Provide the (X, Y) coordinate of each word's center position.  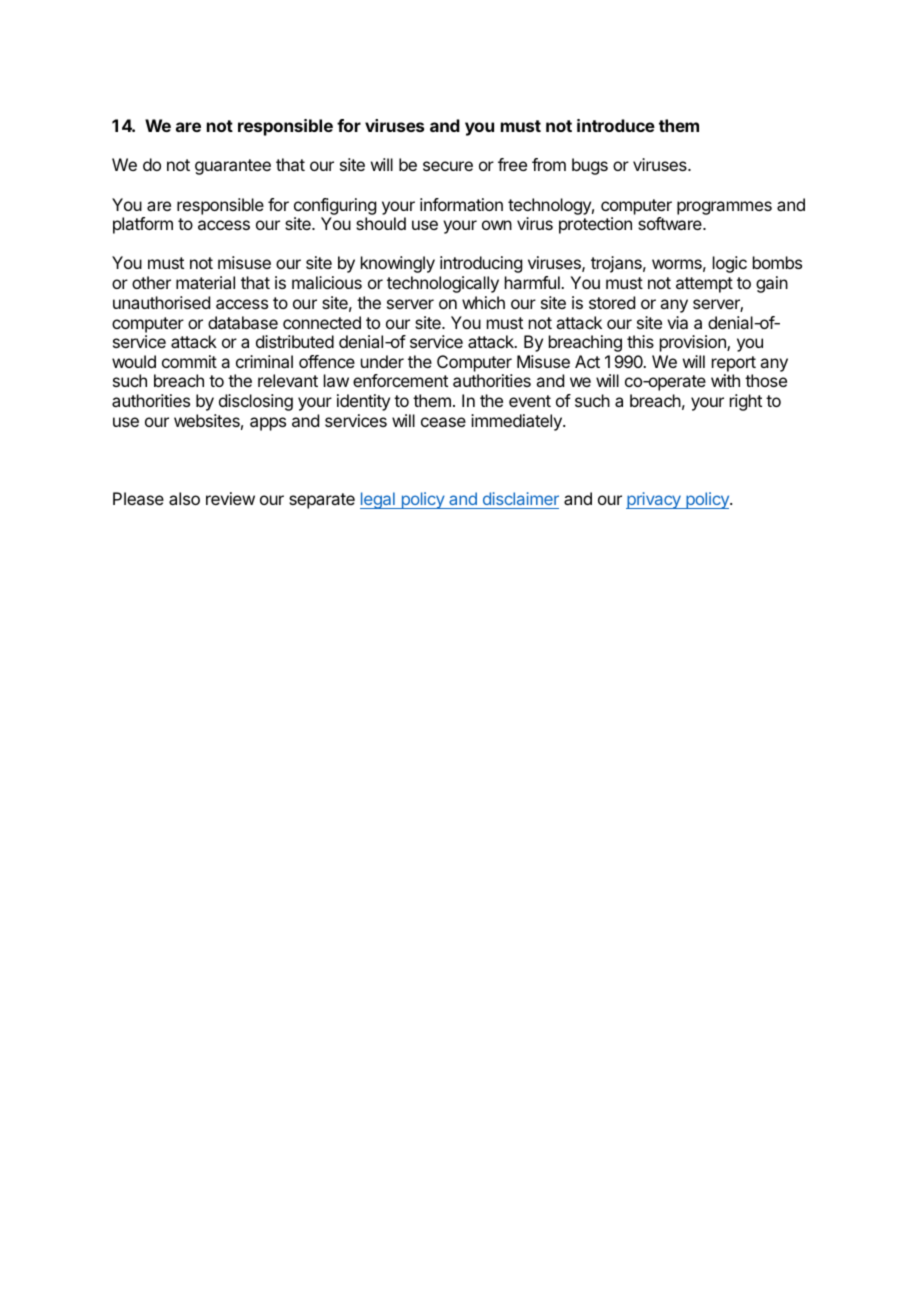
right (746, 402)
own (497, 225)
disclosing (256, 402)
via (677, 322)
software (671, 223)
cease (443, 422)
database (243, 322)
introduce (616, 125)
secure (448, 166)
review (230, 498)
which (483, 302)
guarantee (233, 167)
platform (143, 225)
